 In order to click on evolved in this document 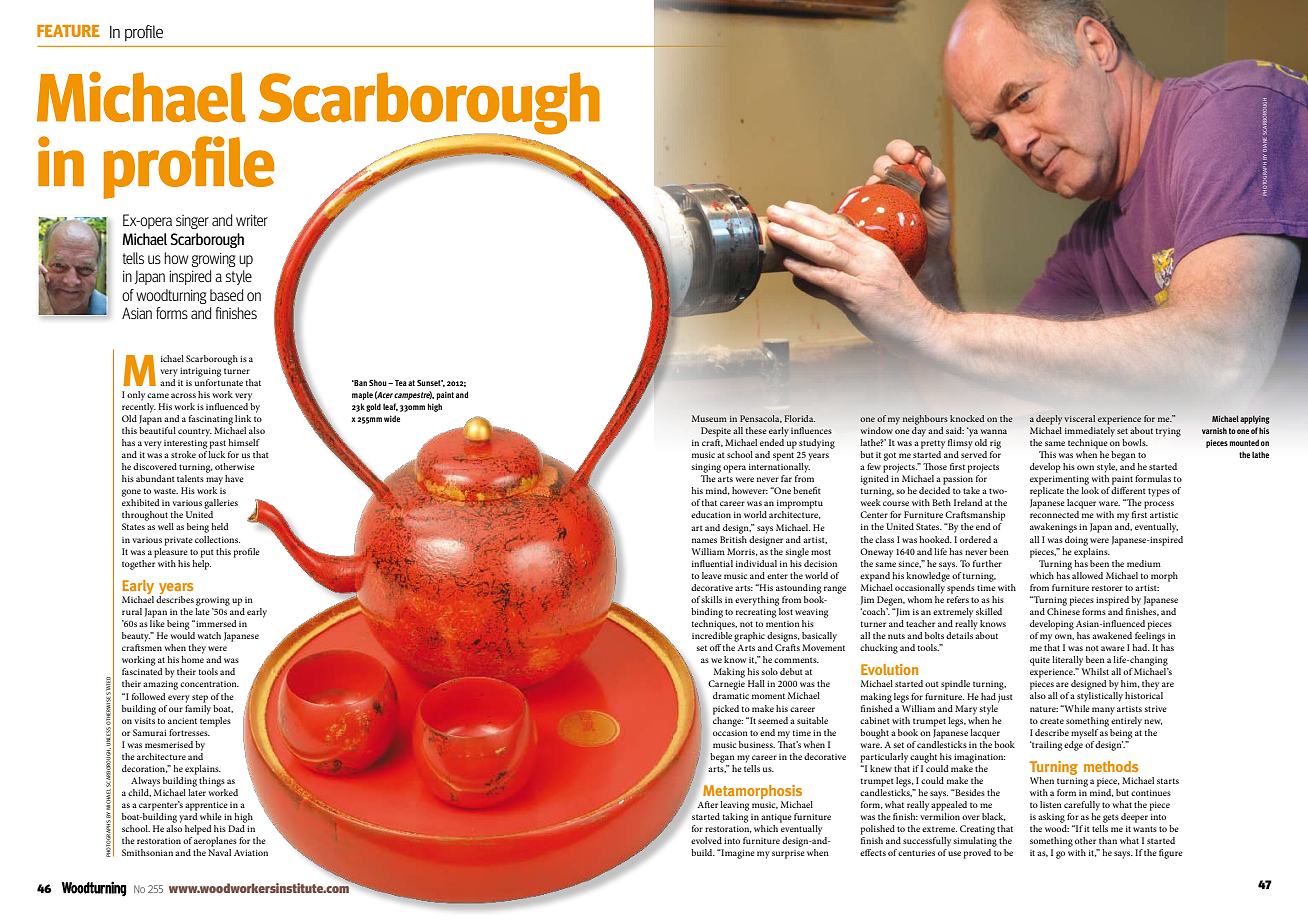, I will do `click(706, 840)`.
